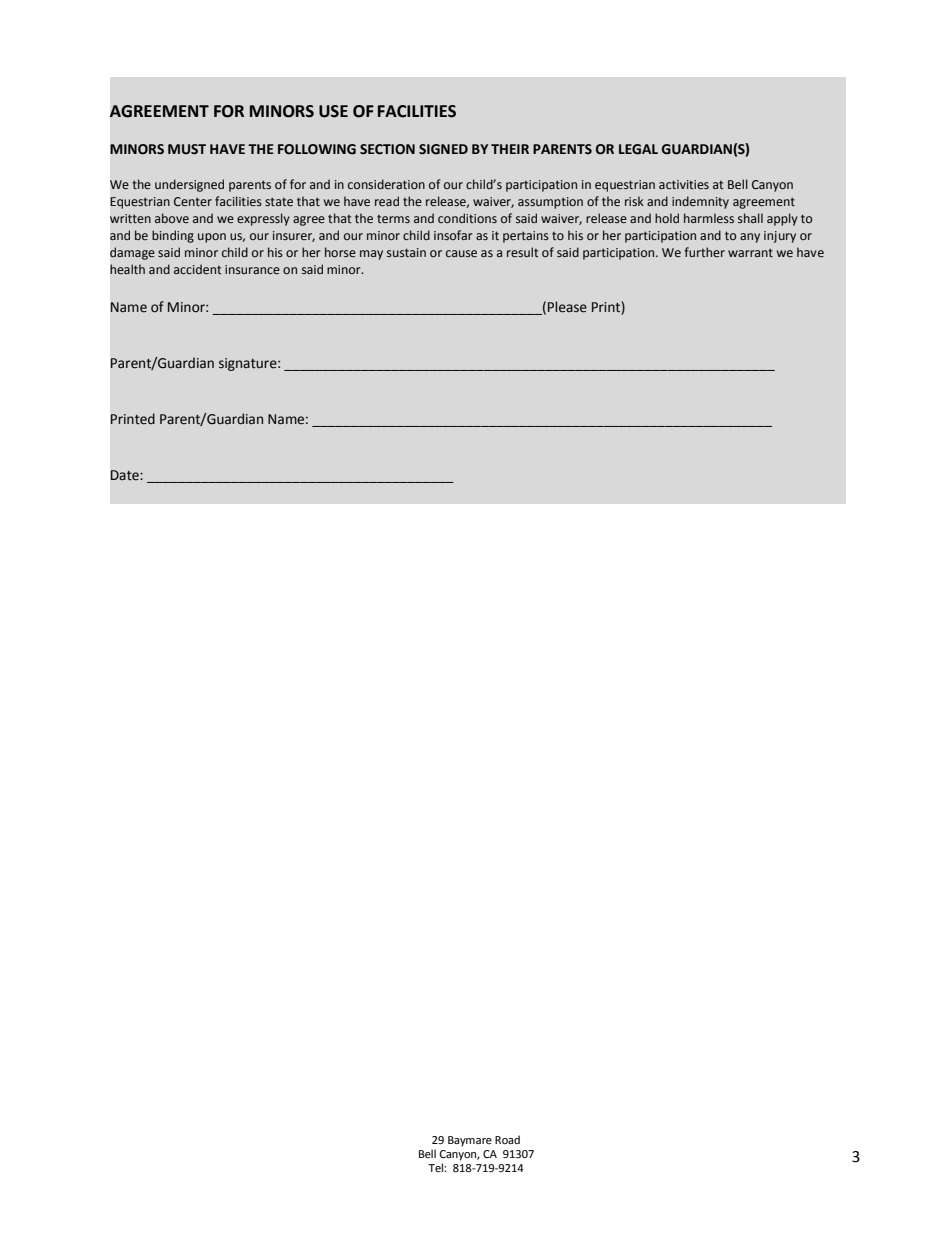 The image size is (952, 1233). Describe the element at coordinates (198, 269) in the page. I see `accident` at that location.
